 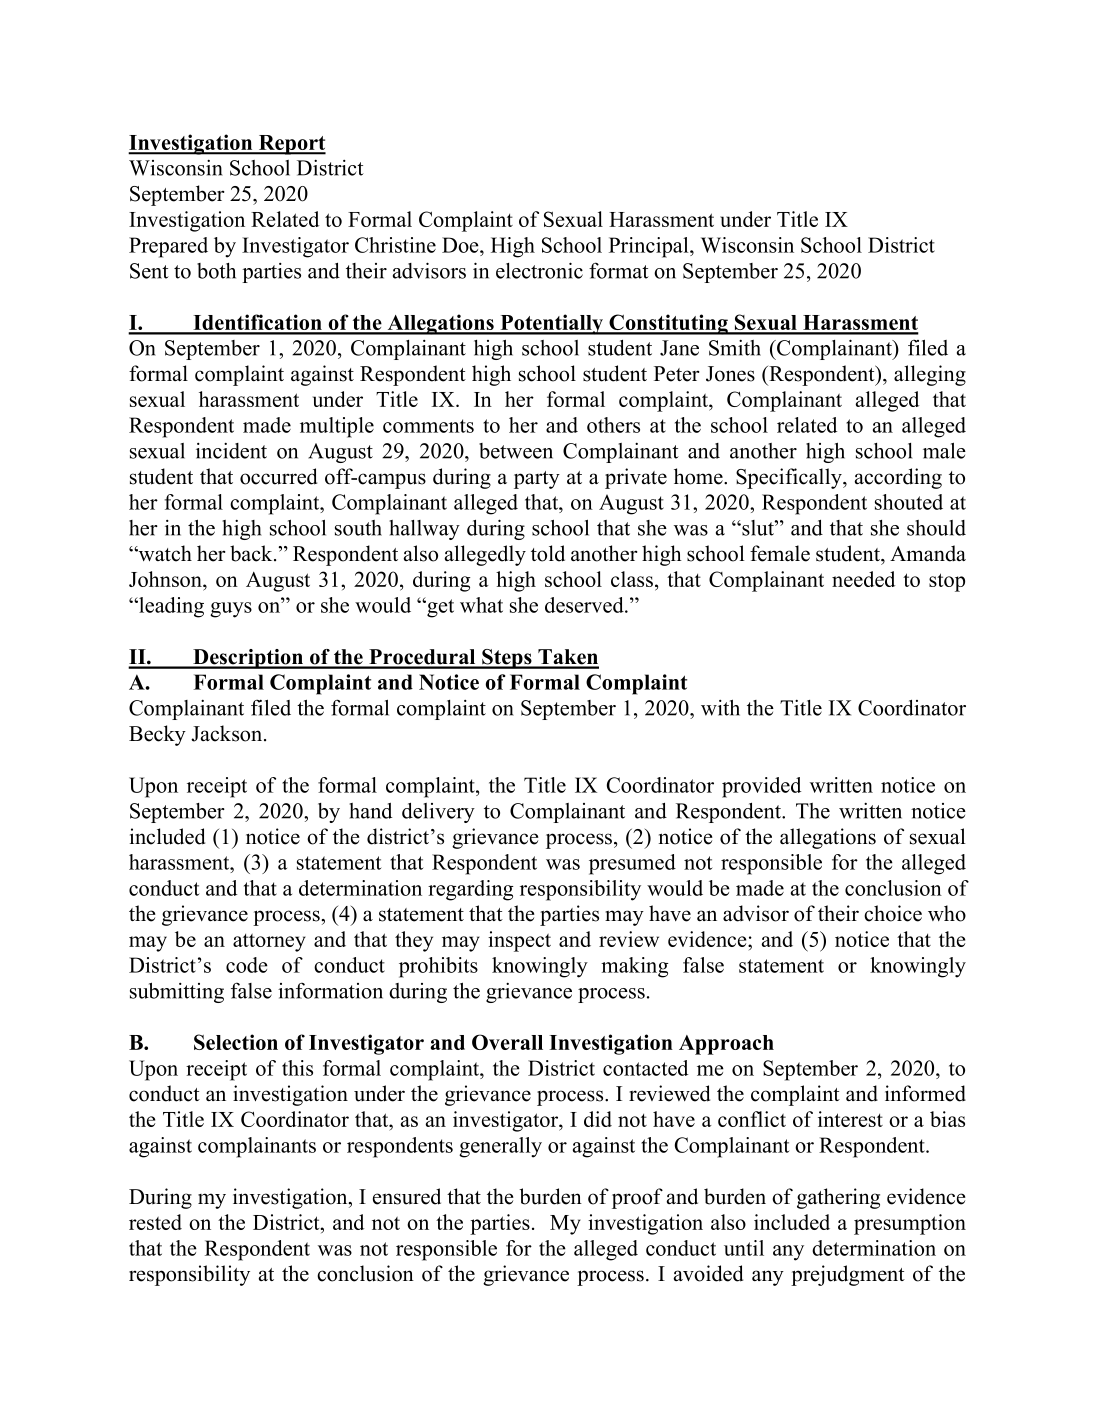 What do you see at coordinates (291, 145) in the screenshot?
I see `Report` at bounding box center [291, 145].
